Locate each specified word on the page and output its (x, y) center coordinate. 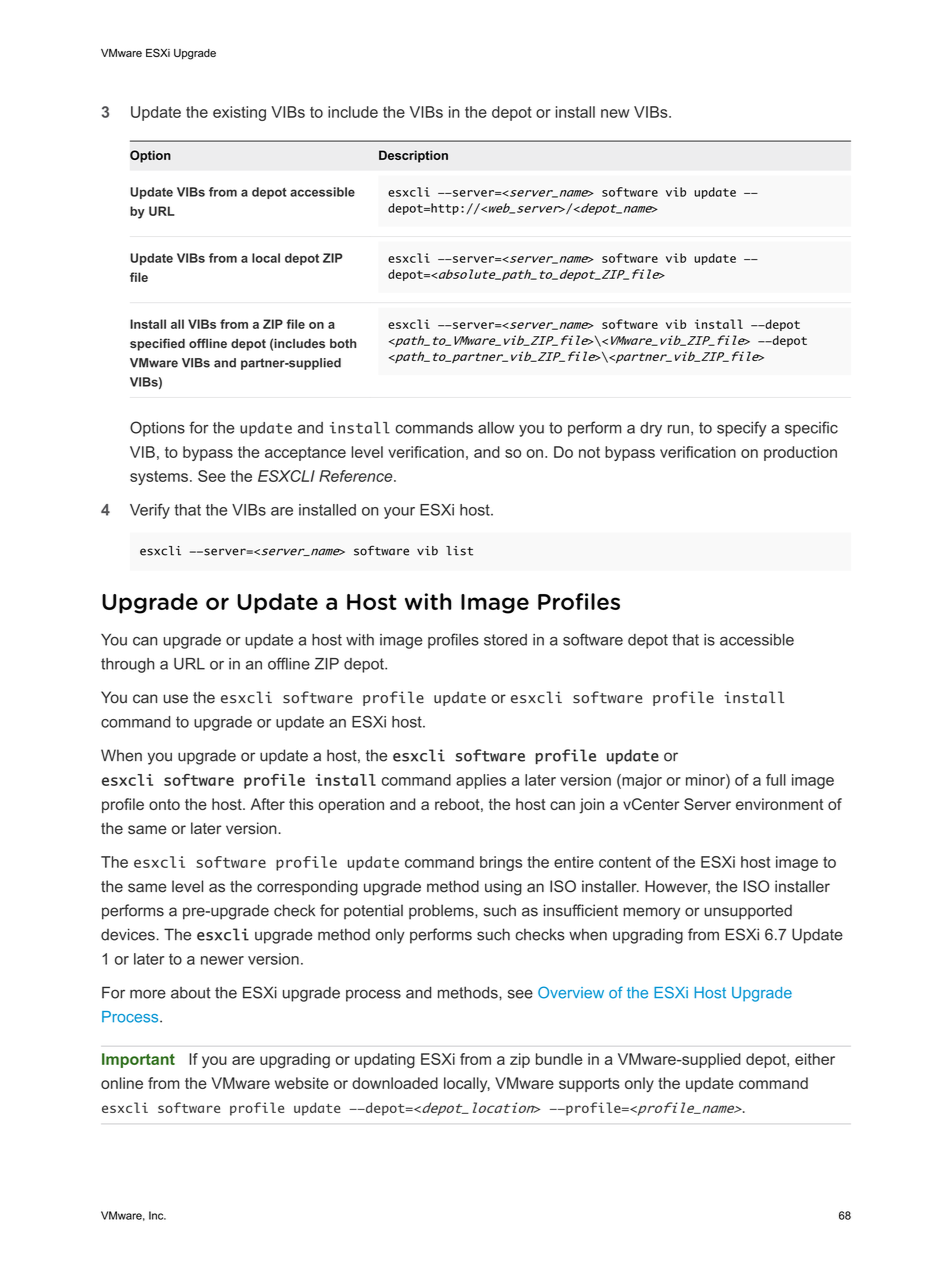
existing (239, 113)
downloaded (395, 1083)
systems (159, 478)
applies (481, 781)
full (776, 780)
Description (413, 156)
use (175, 699)
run (678, 429)
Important (138, 1060)
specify (742, 429)
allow (496, 428)
